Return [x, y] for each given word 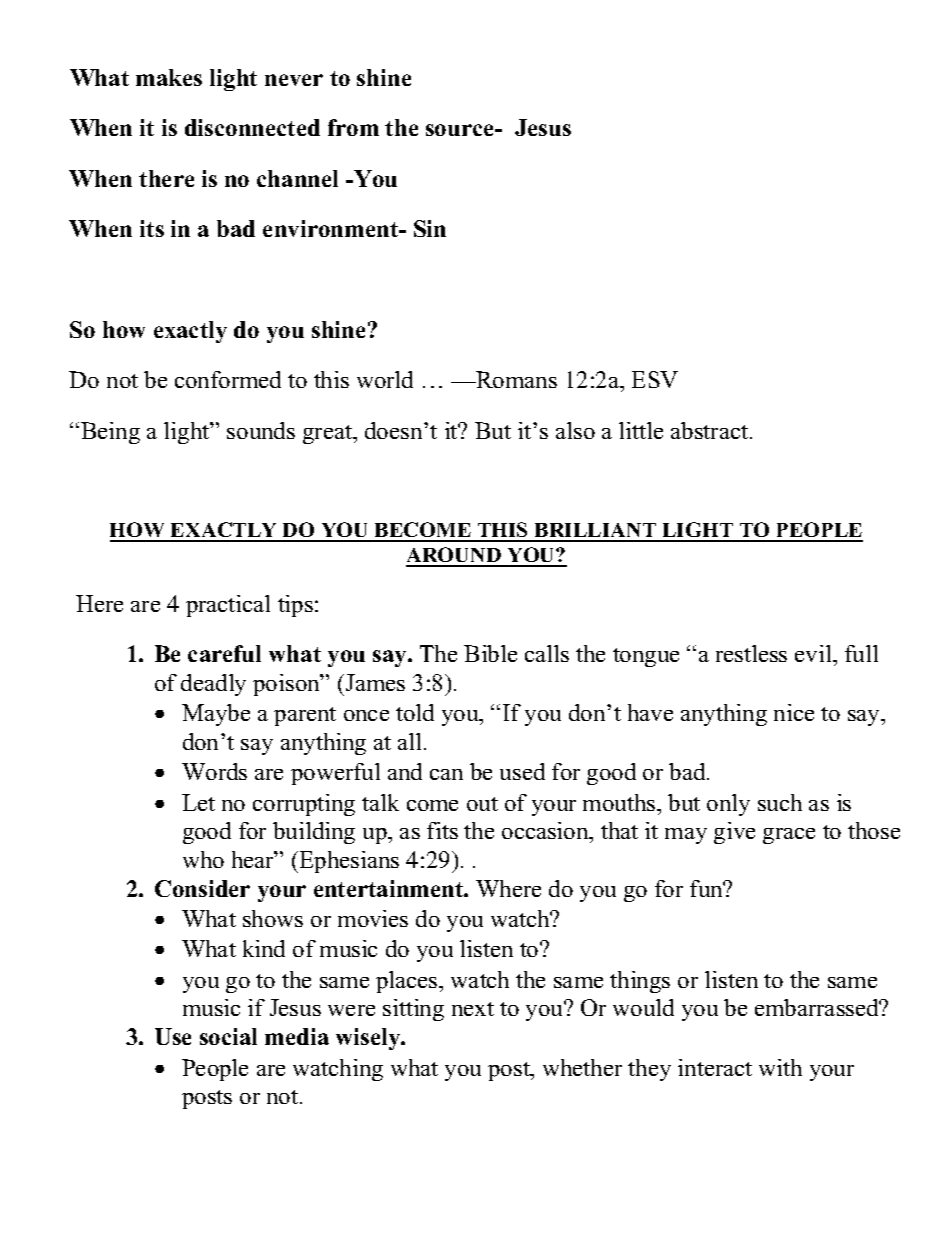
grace [789, 836]
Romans [515, 379]
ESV [655, 379]
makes [169, 77]
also [575, 430]
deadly [213, 685]
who [203, 859]
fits [442, 830]
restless [751, 653]
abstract [711, 430]
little [641, 430]
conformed [228, 379]
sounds [261, 430]
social [228, 1036]
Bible [490, 653]
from [353, 127]
